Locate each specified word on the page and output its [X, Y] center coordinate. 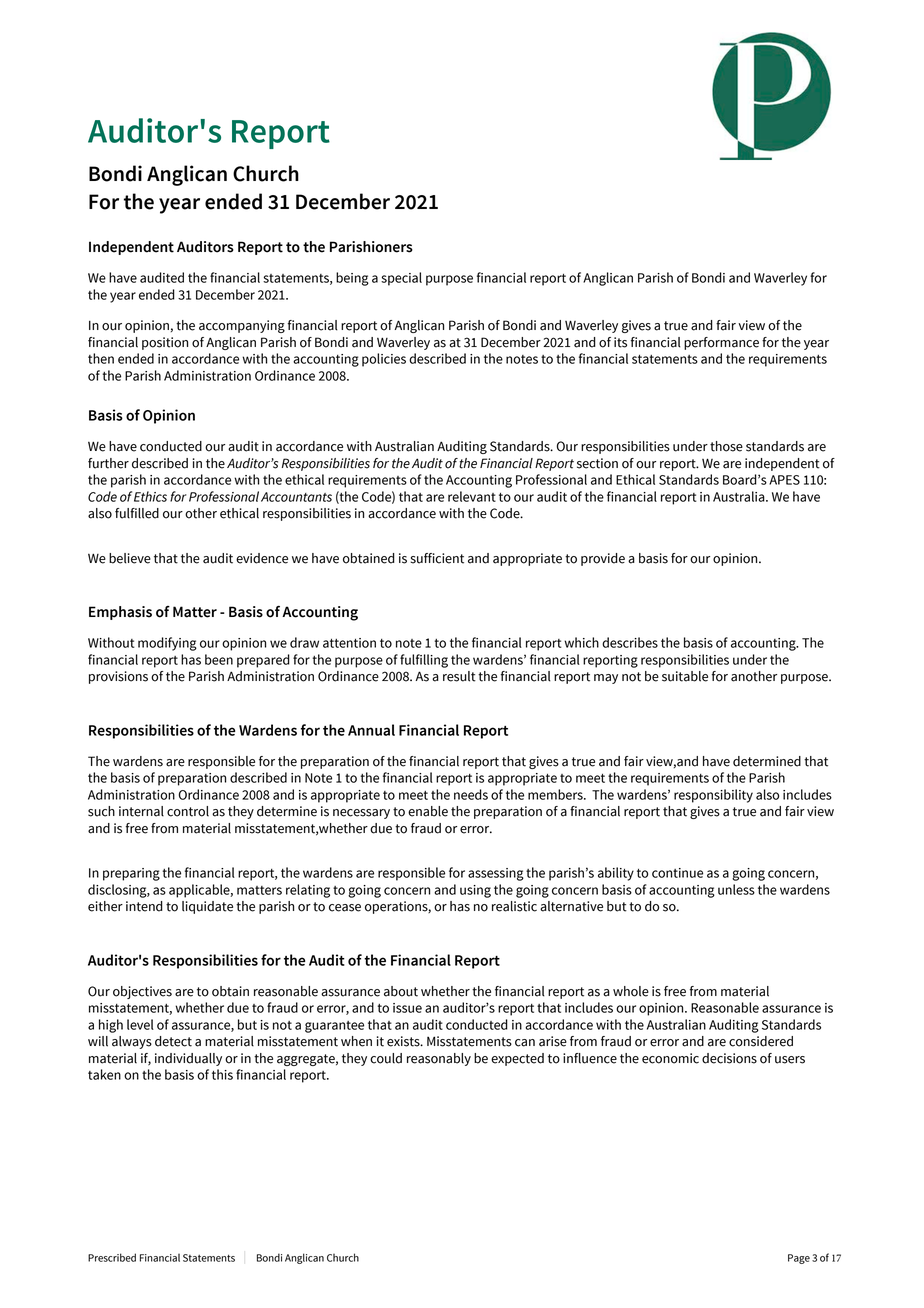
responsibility [713, 796]
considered [761, 1041]
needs [471, 794]
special [401, 279]
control [188, 811]
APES [784, 480]
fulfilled [137, 513]
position [165, 343]
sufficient [437, 558]
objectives [142, 992]
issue [407, 1008]
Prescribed [112, 1257]
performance [721, 343]
